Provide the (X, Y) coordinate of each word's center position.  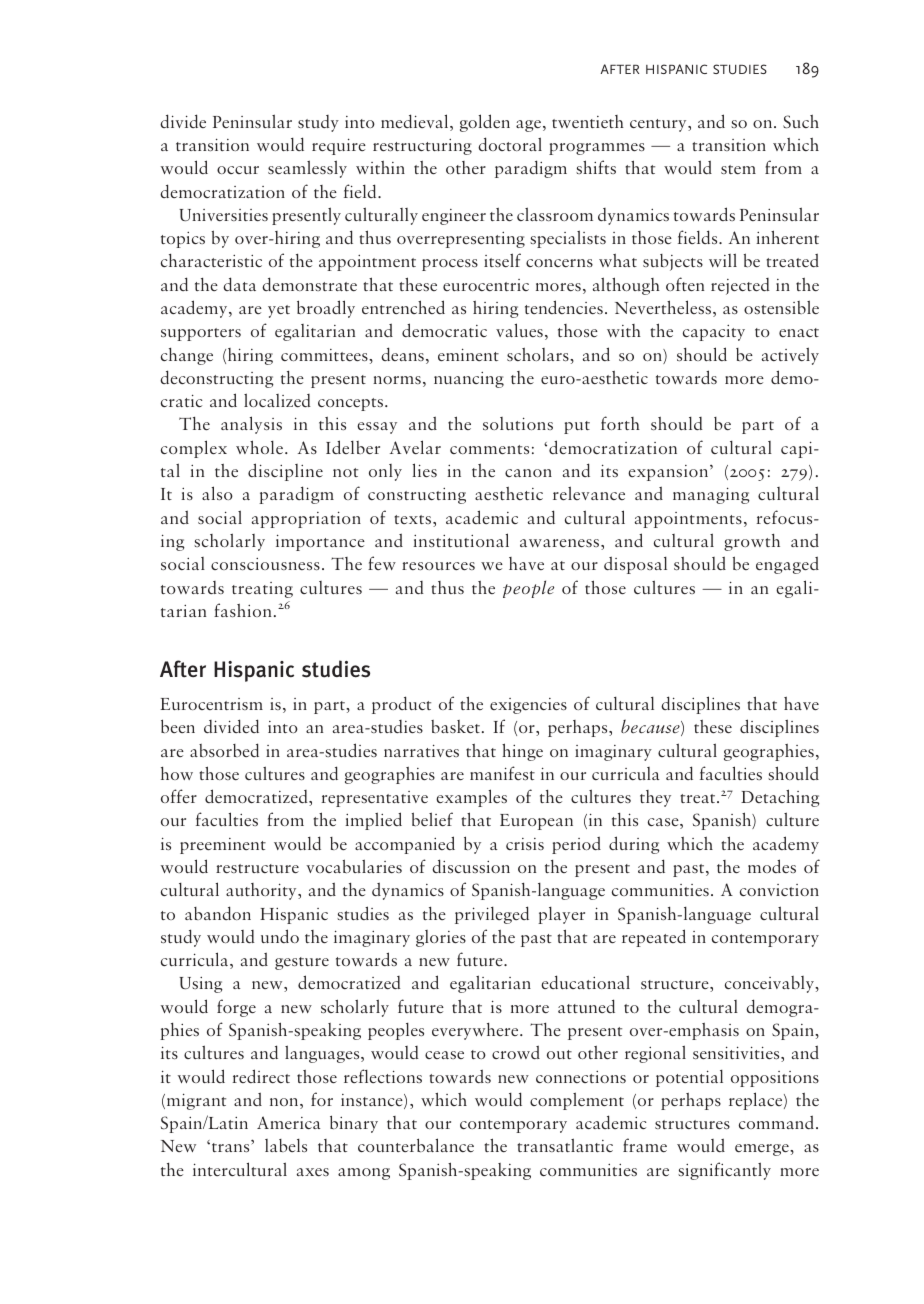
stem (738, 169)
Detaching (780, 798)
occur (238, 170)
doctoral (510, 144)
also (217, 493)
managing (711, 495)
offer (179, 796)
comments (489, 449)
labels (286, 1145)
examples (471, 798)
